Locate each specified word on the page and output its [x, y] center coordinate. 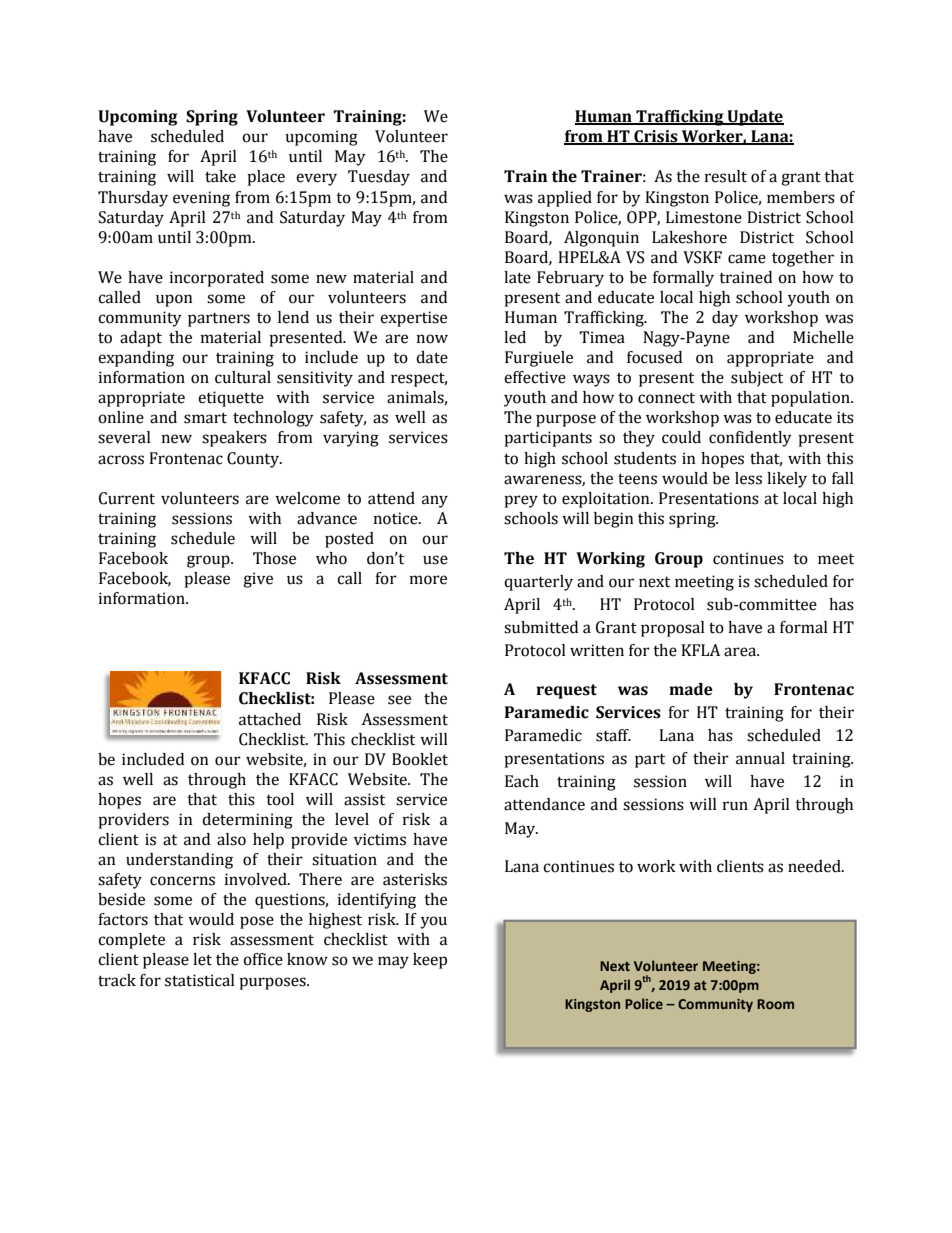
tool [280, 799]
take [220, 176]
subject [757, 379]
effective [535, 377]
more [428, 580]
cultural [243, 377]
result [726, 176]
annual [760, 758]
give [258, 580]
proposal [673, 629]
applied [565, 199]
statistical [200, 980]
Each [522, 781]
